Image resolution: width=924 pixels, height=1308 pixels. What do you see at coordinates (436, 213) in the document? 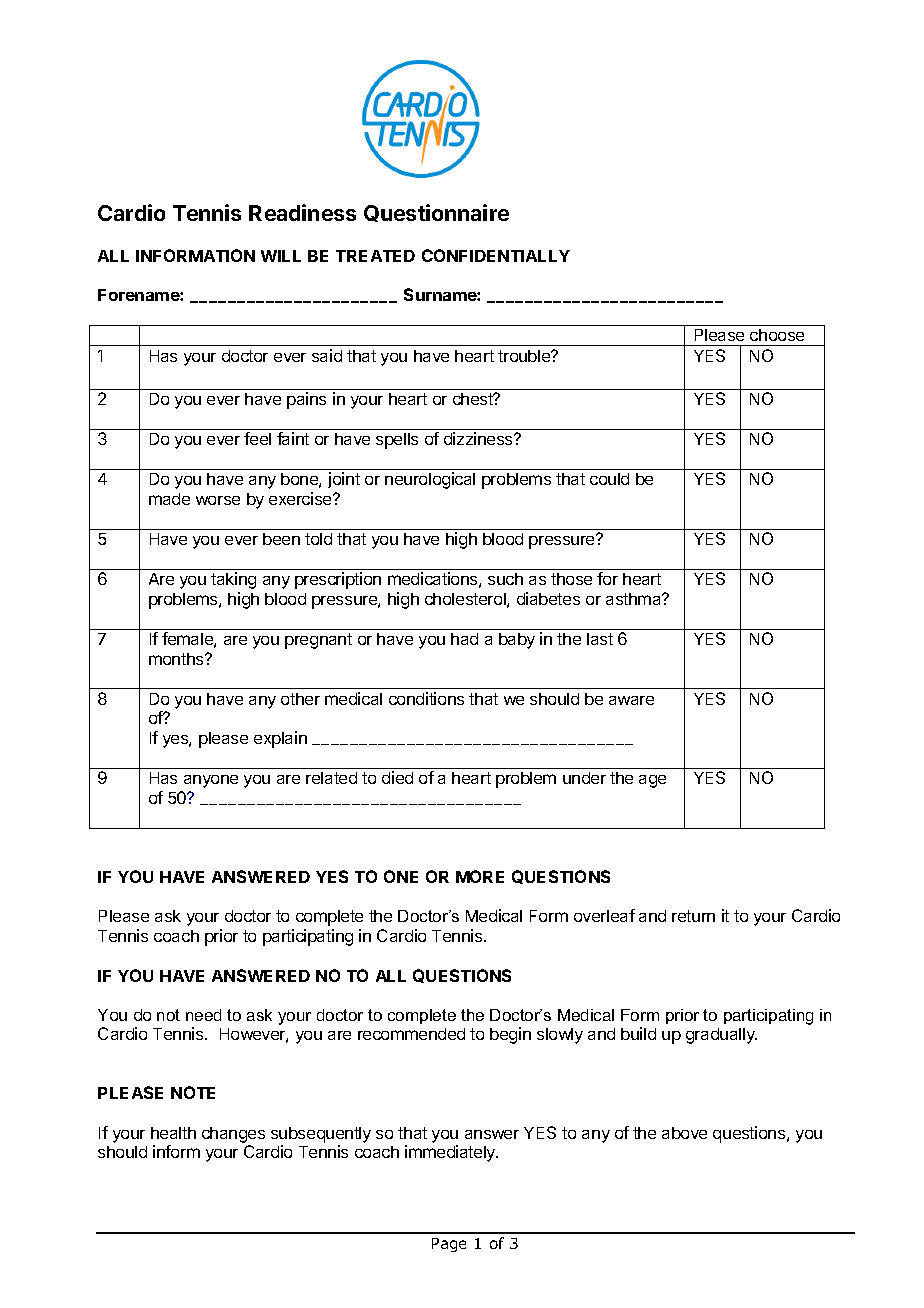
I see `Questionnaire` at bounding box center [436, 213].
